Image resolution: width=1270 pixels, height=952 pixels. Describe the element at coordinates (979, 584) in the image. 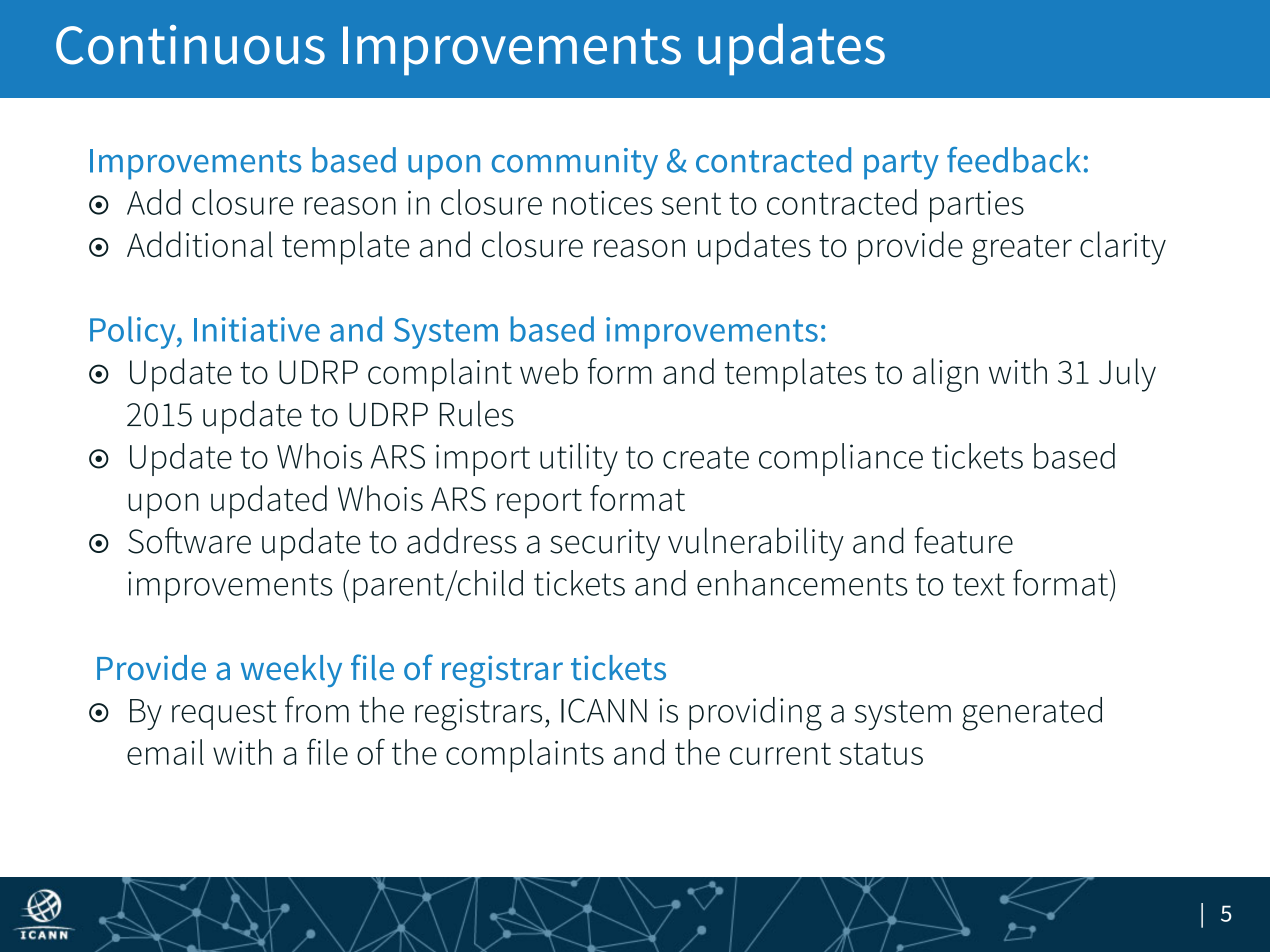

I see `text` at that location.
